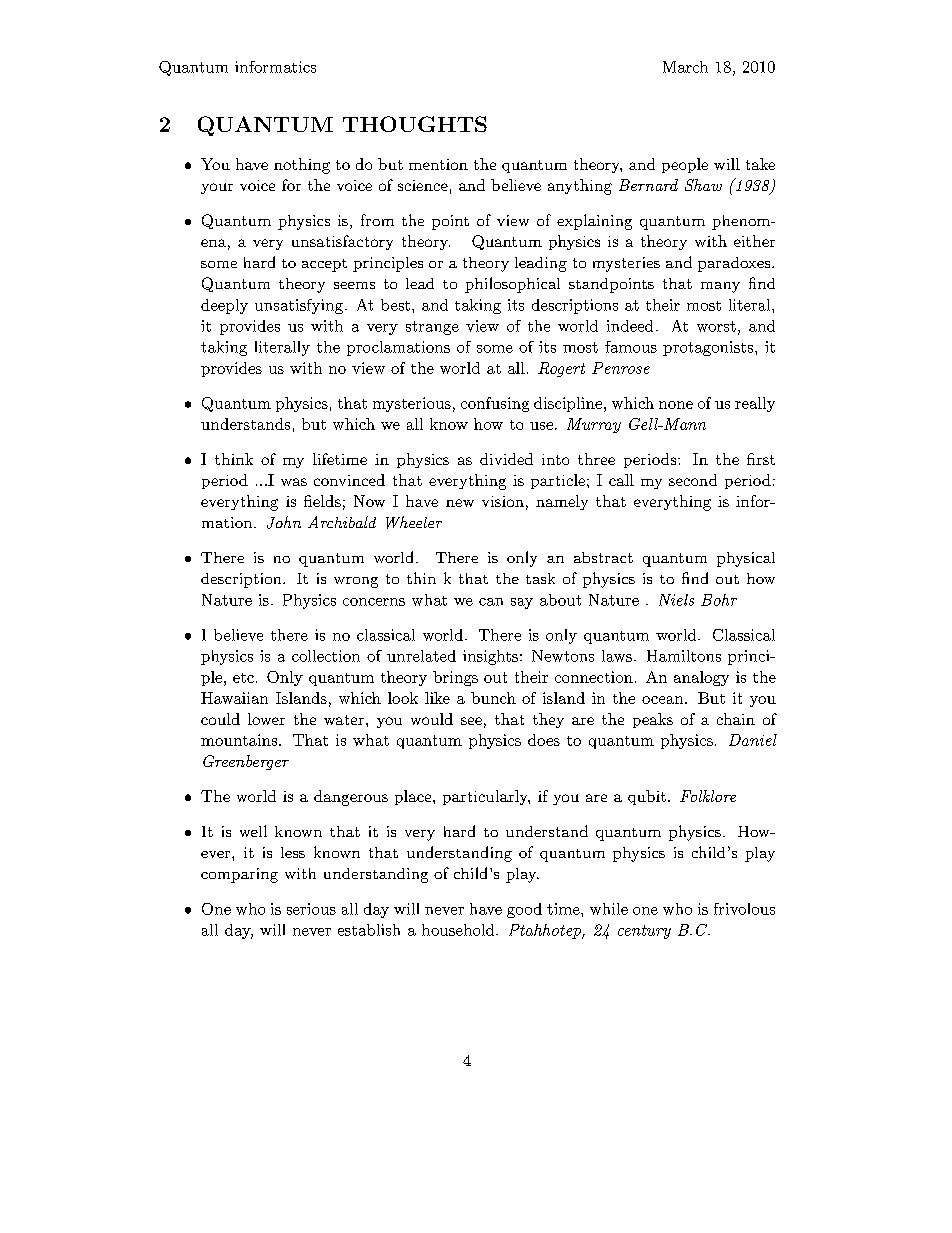 This page has width=952, height=1233. I want to click on THOUGHTS, so click(415, 124).
